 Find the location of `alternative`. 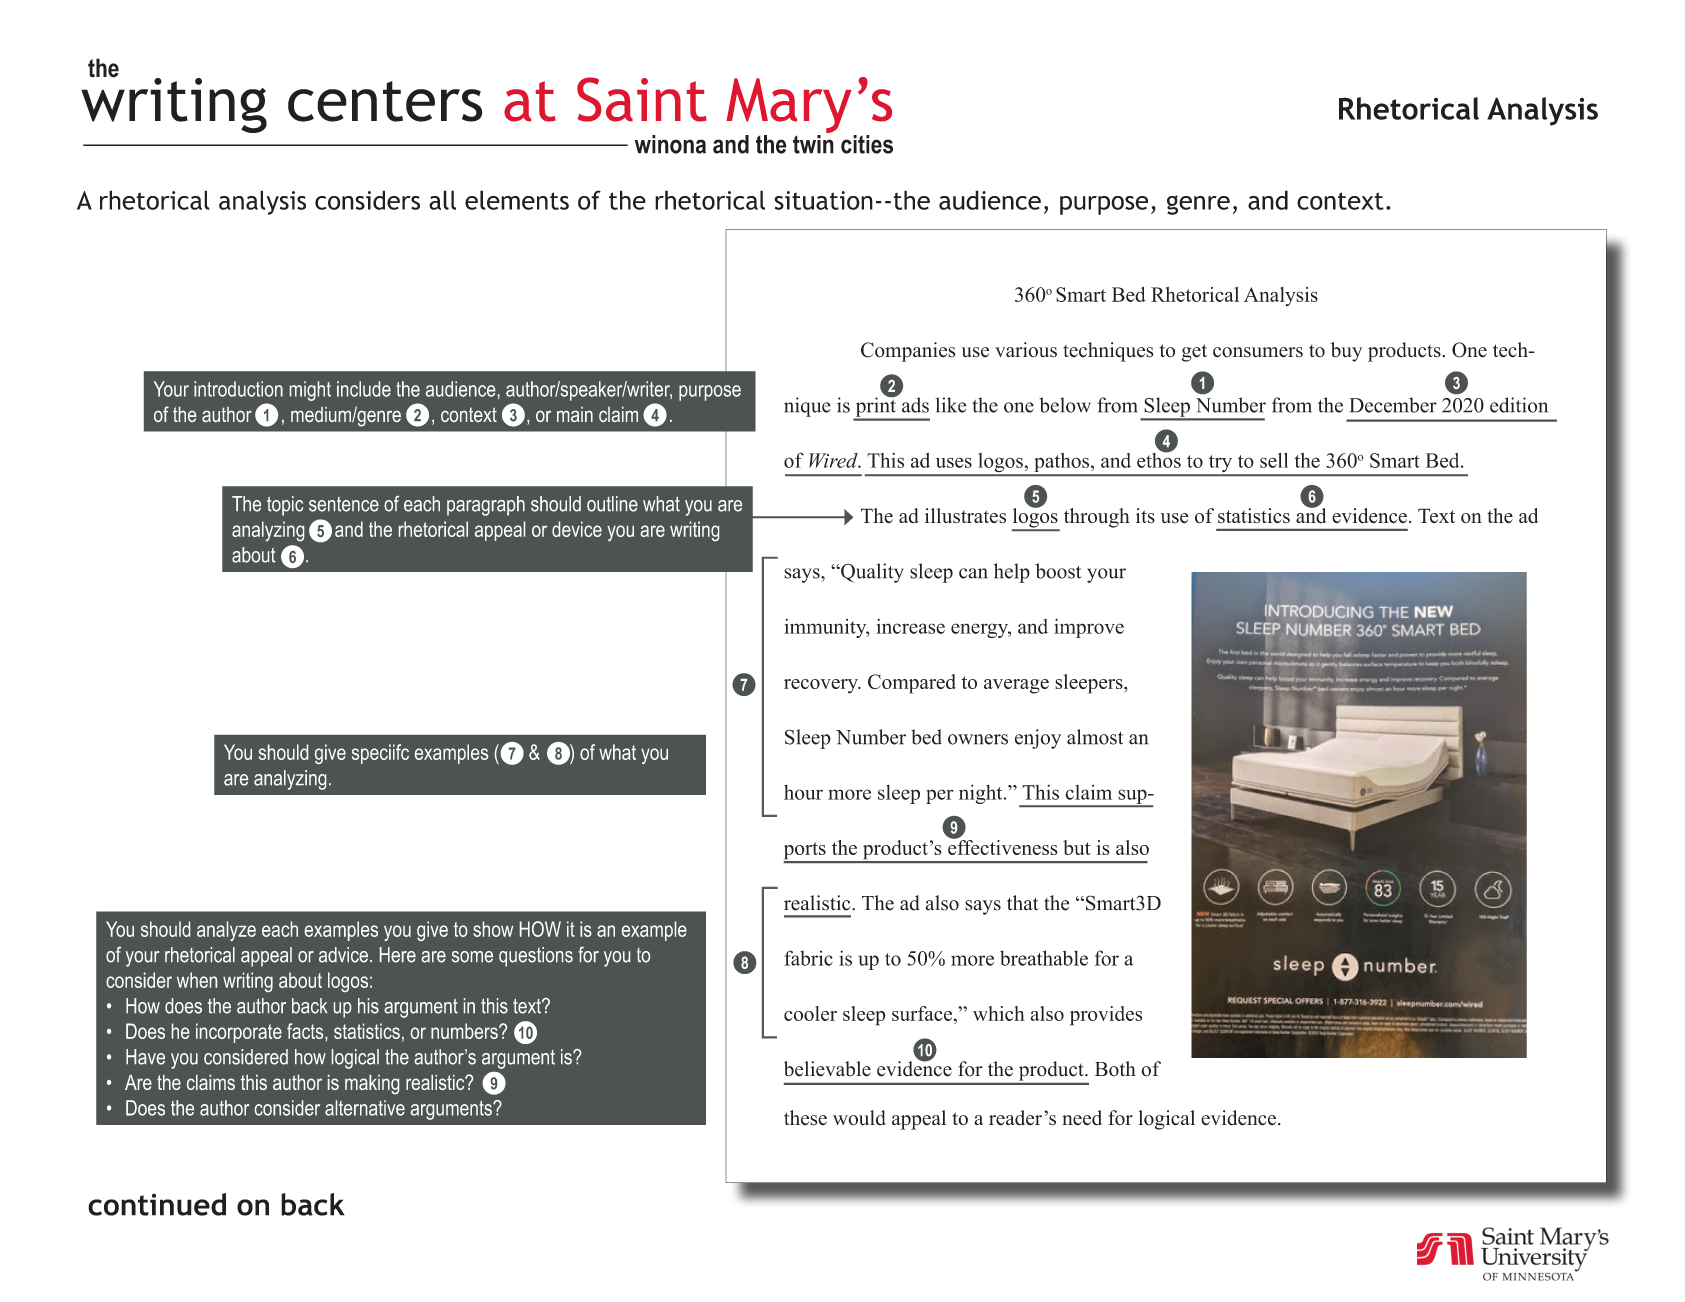

alternative is located at coordinates (365, 1108).
